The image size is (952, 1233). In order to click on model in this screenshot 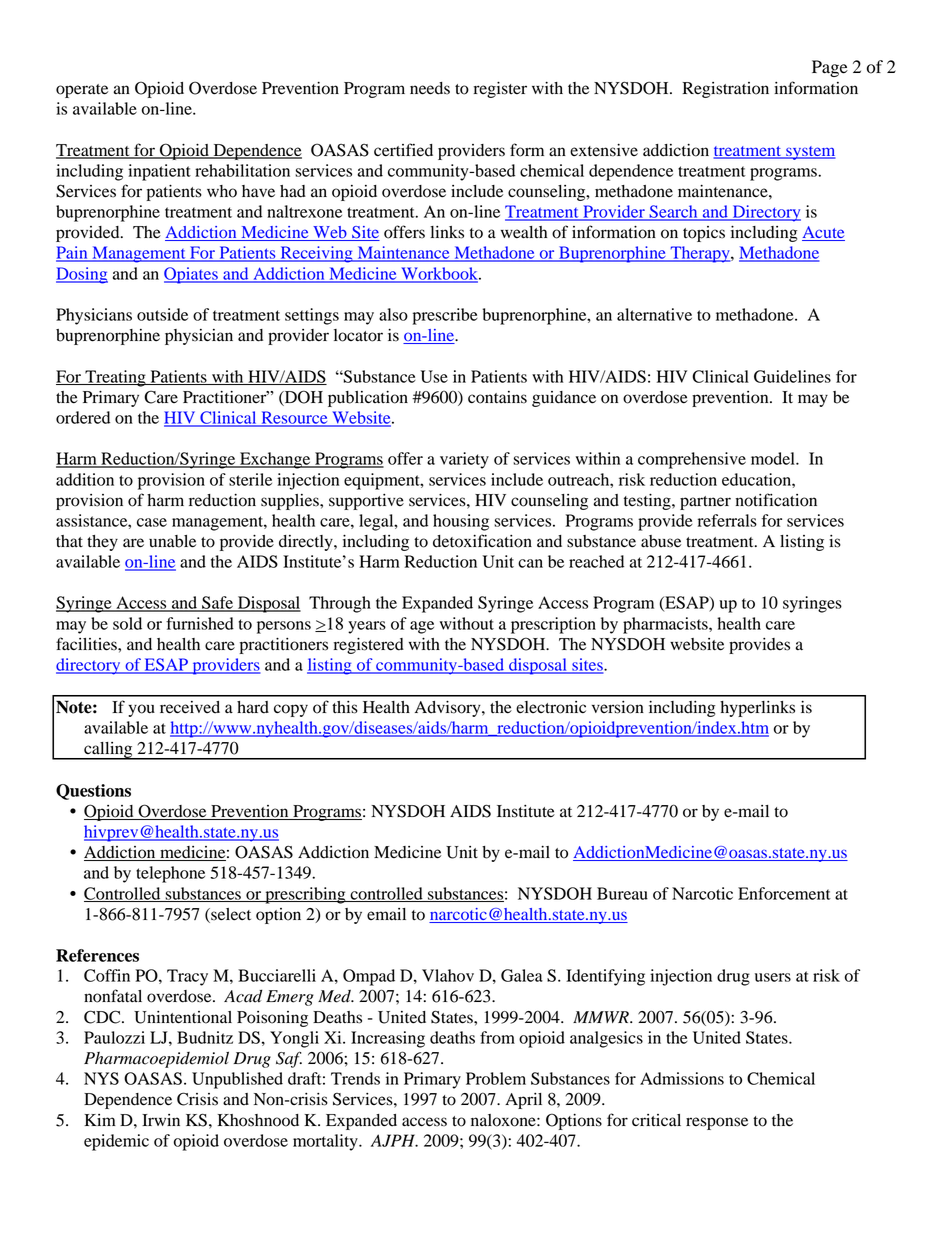, I will do `click(774, 458)`.
